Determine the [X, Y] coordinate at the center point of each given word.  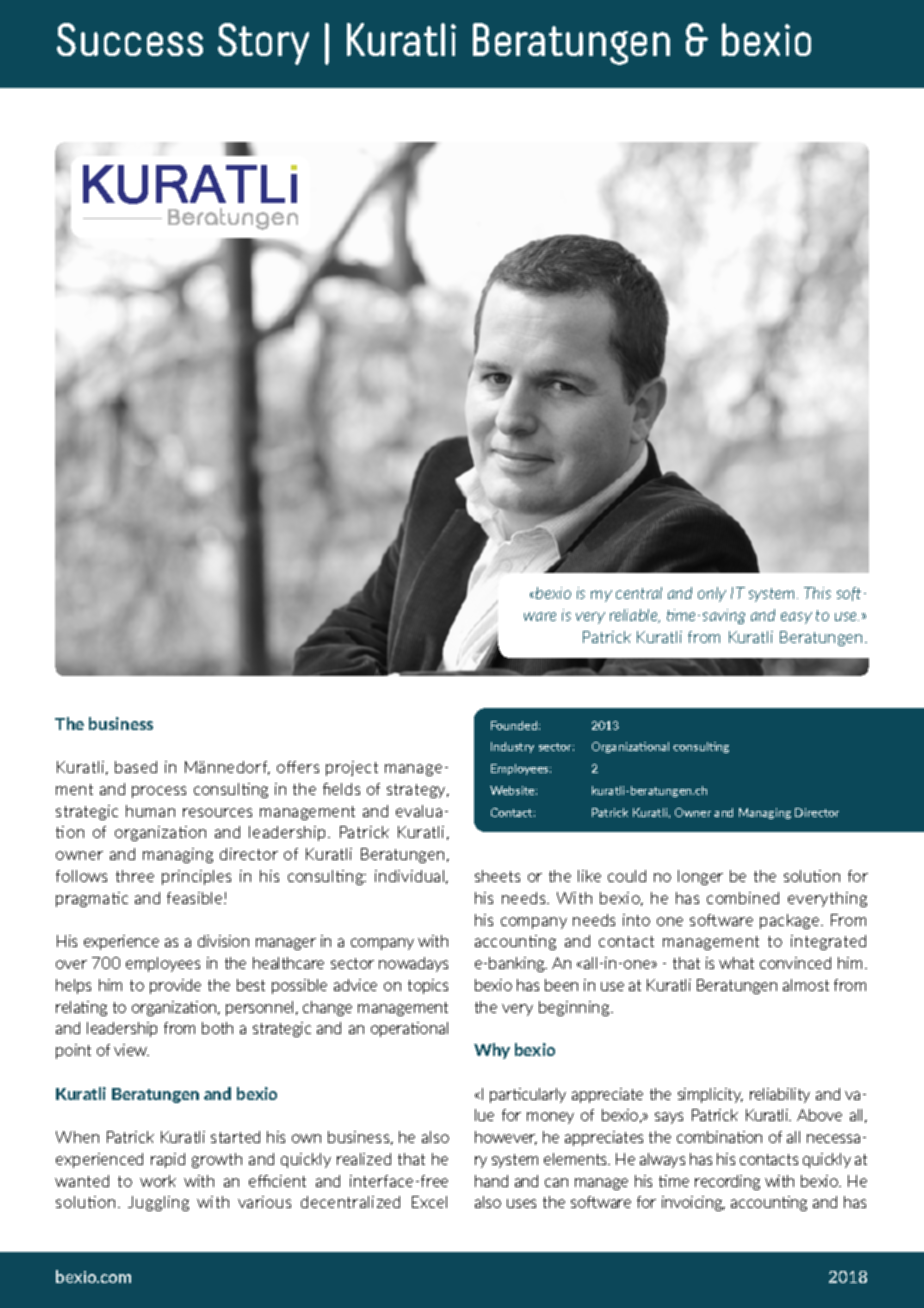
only [712, 594]
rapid [168, 1160]
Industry [512, 747]
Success [130, 39]
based [136, 767]
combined [743, 898]
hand [491, 1181]
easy [796, 618]
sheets [497, 876]
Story [263, 44]
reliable [635, 616]
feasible [196, 898]
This [817, 593]
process [159, 792]
